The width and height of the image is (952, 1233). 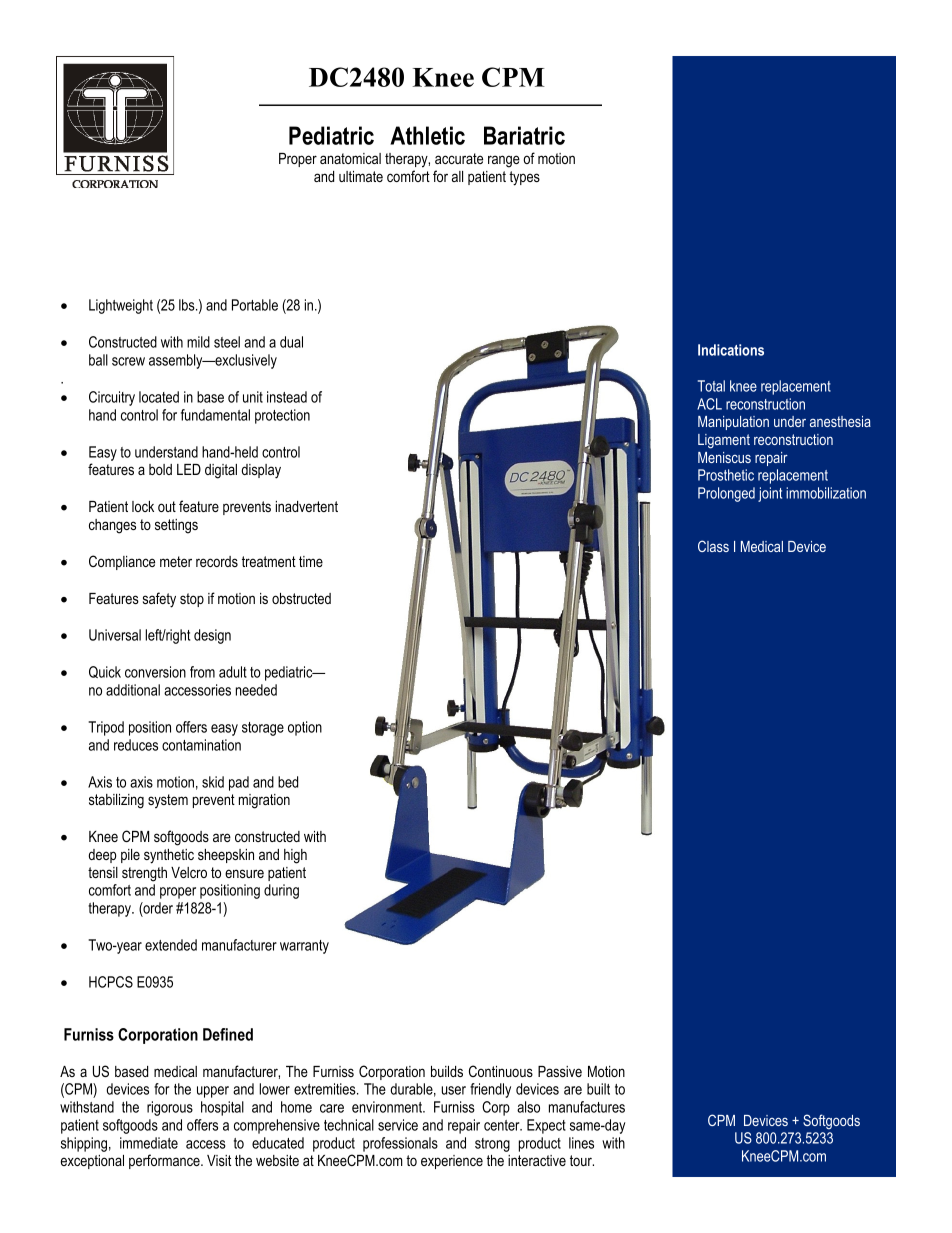 I want to click on anatomical, so click(x=350, y=158).
